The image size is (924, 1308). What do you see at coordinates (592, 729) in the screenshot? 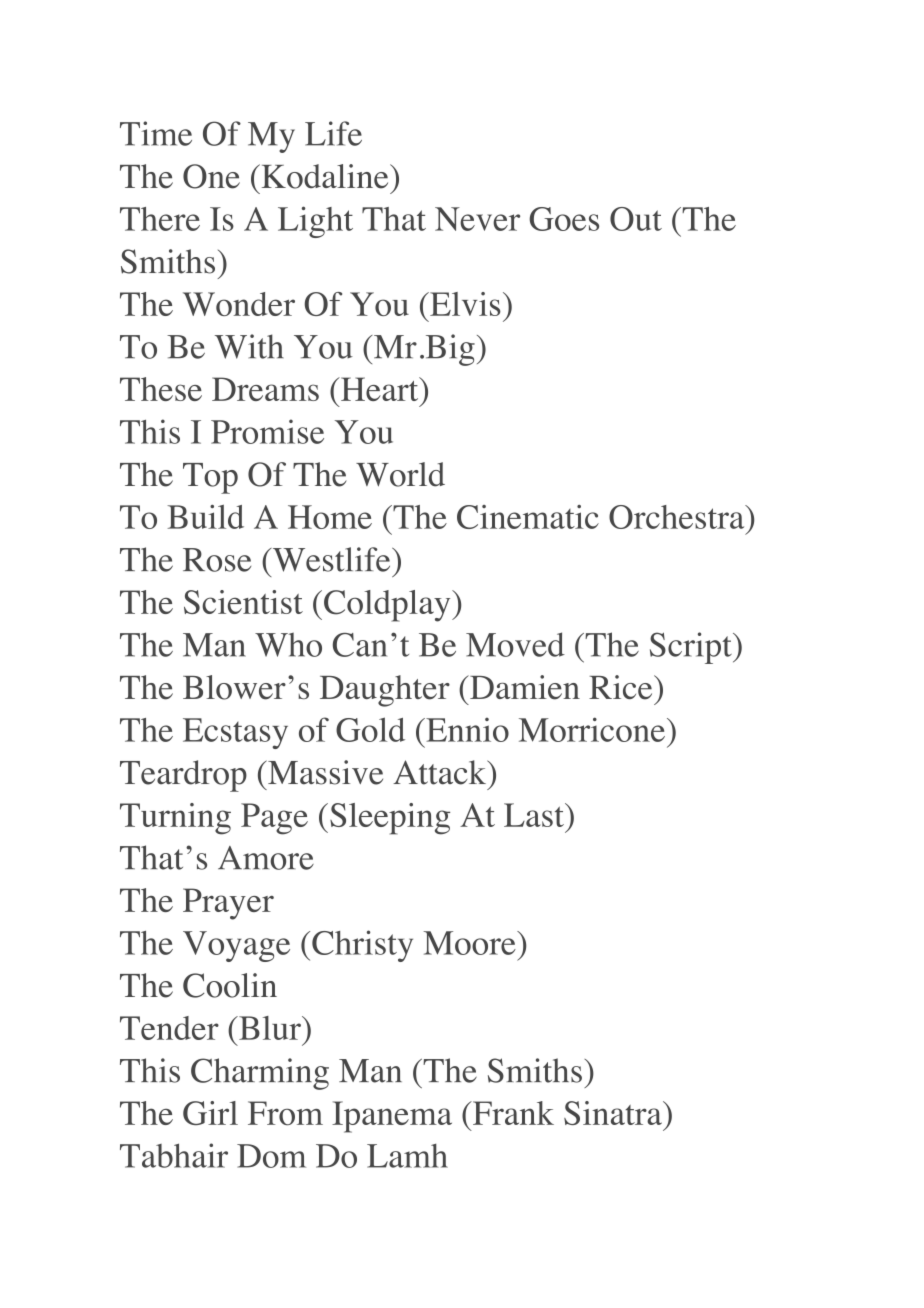
I see `Morricone` at bounding box center [592, 729].
